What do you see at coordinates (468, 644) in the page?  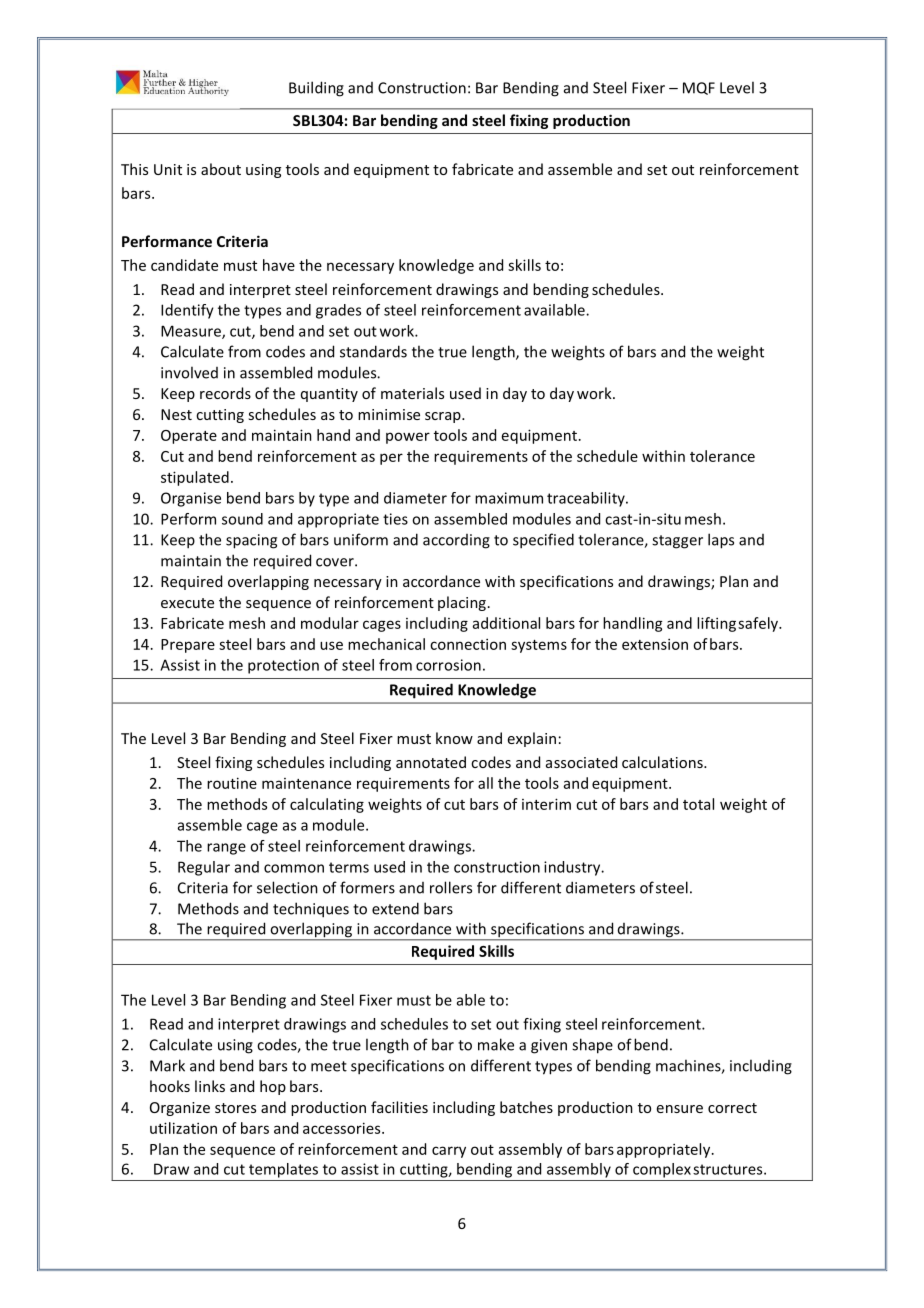 I see `connection` at bounding box center [468, 644].
